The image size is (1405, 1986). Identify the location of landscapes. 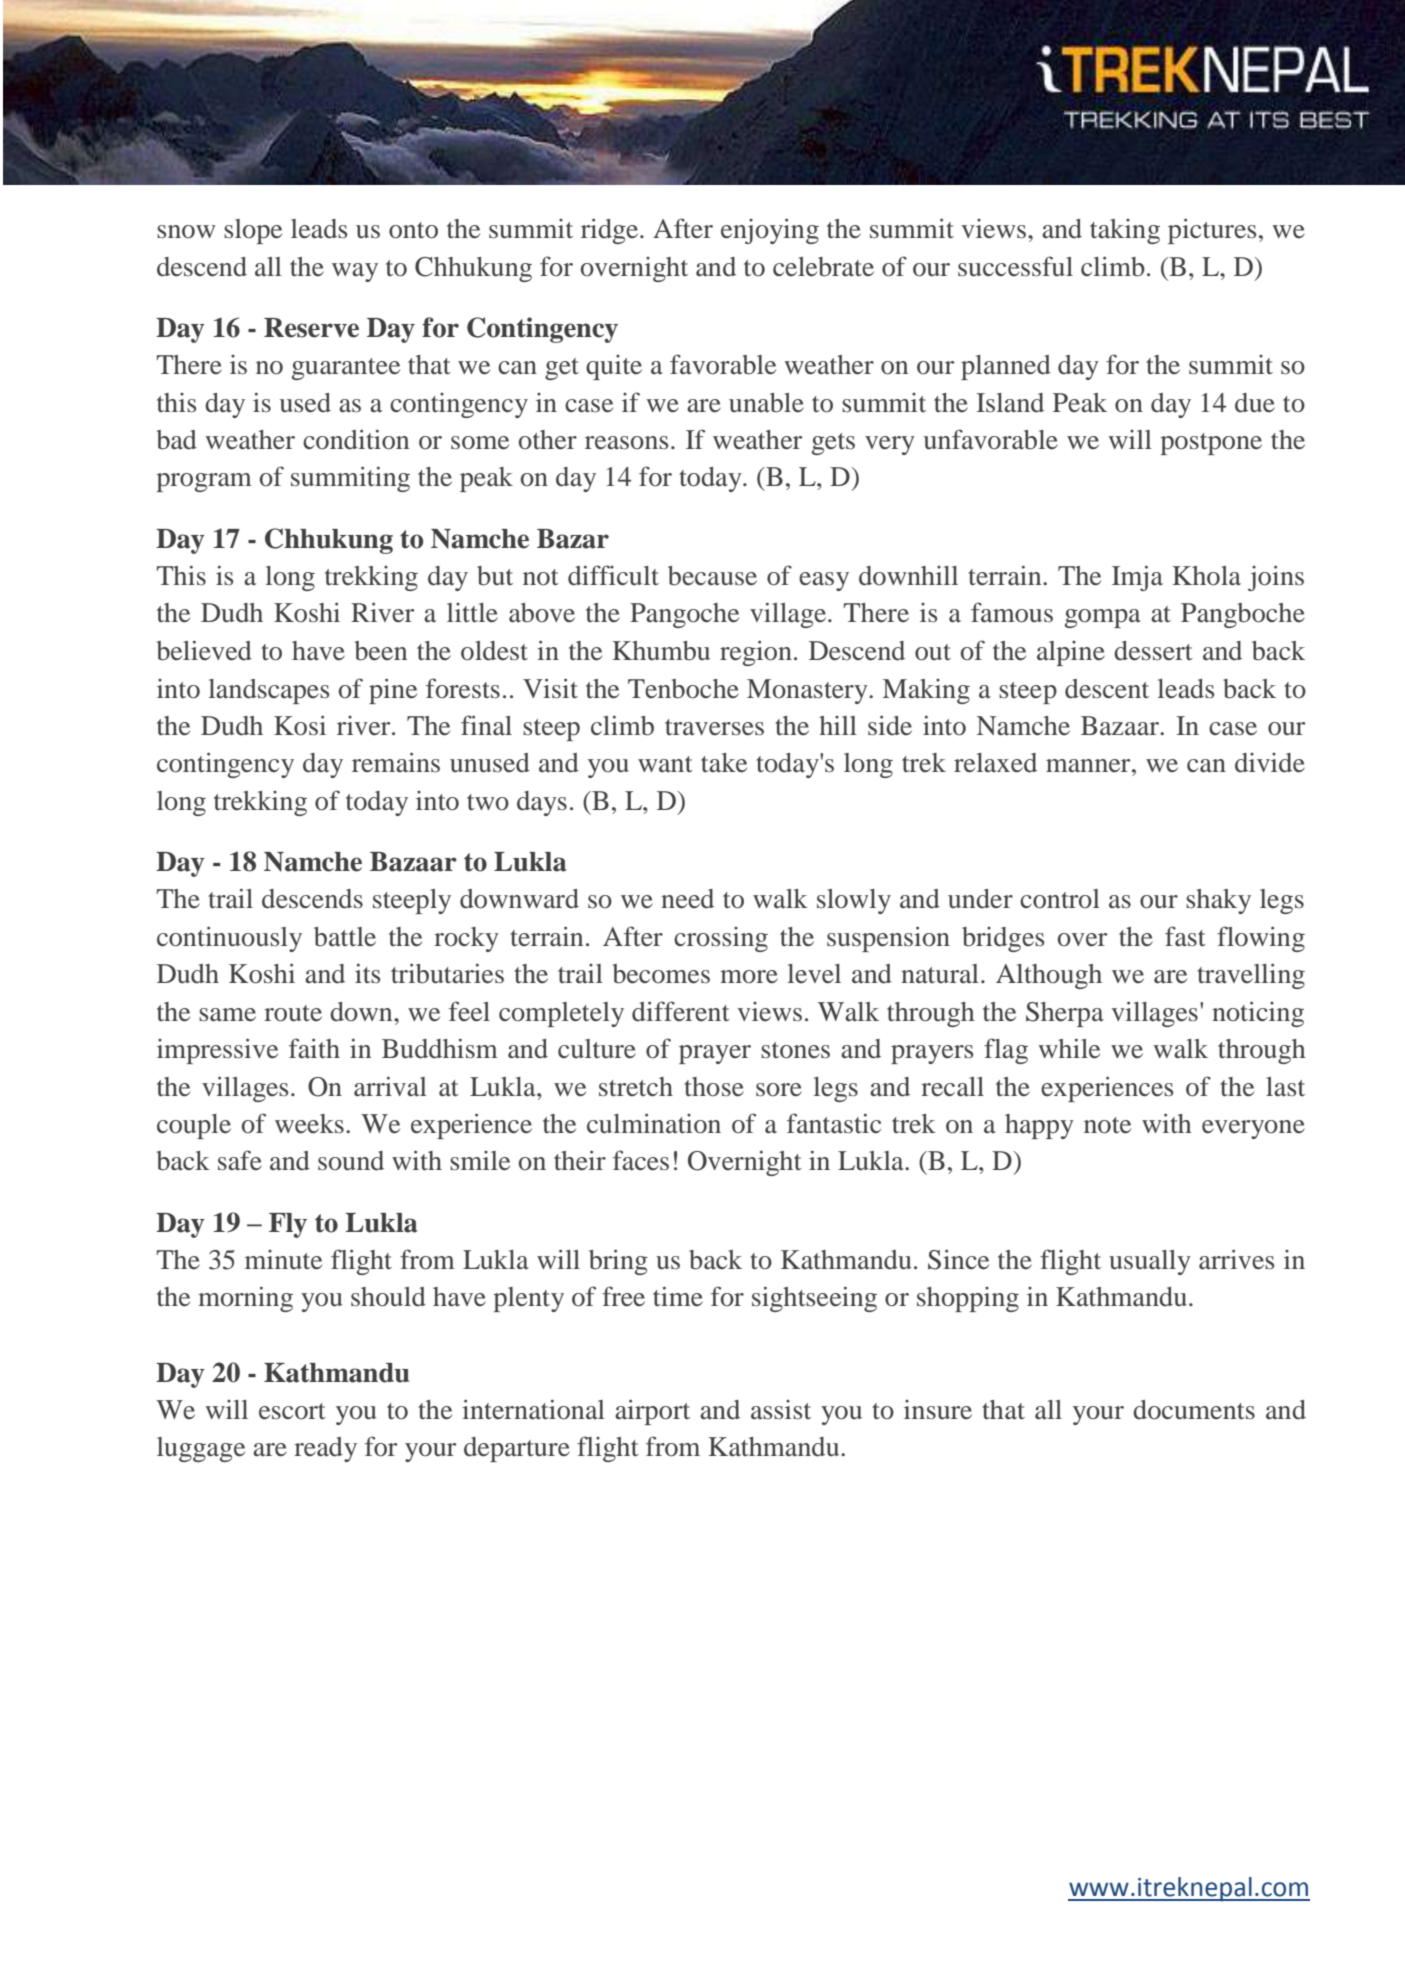
(269, 691).
